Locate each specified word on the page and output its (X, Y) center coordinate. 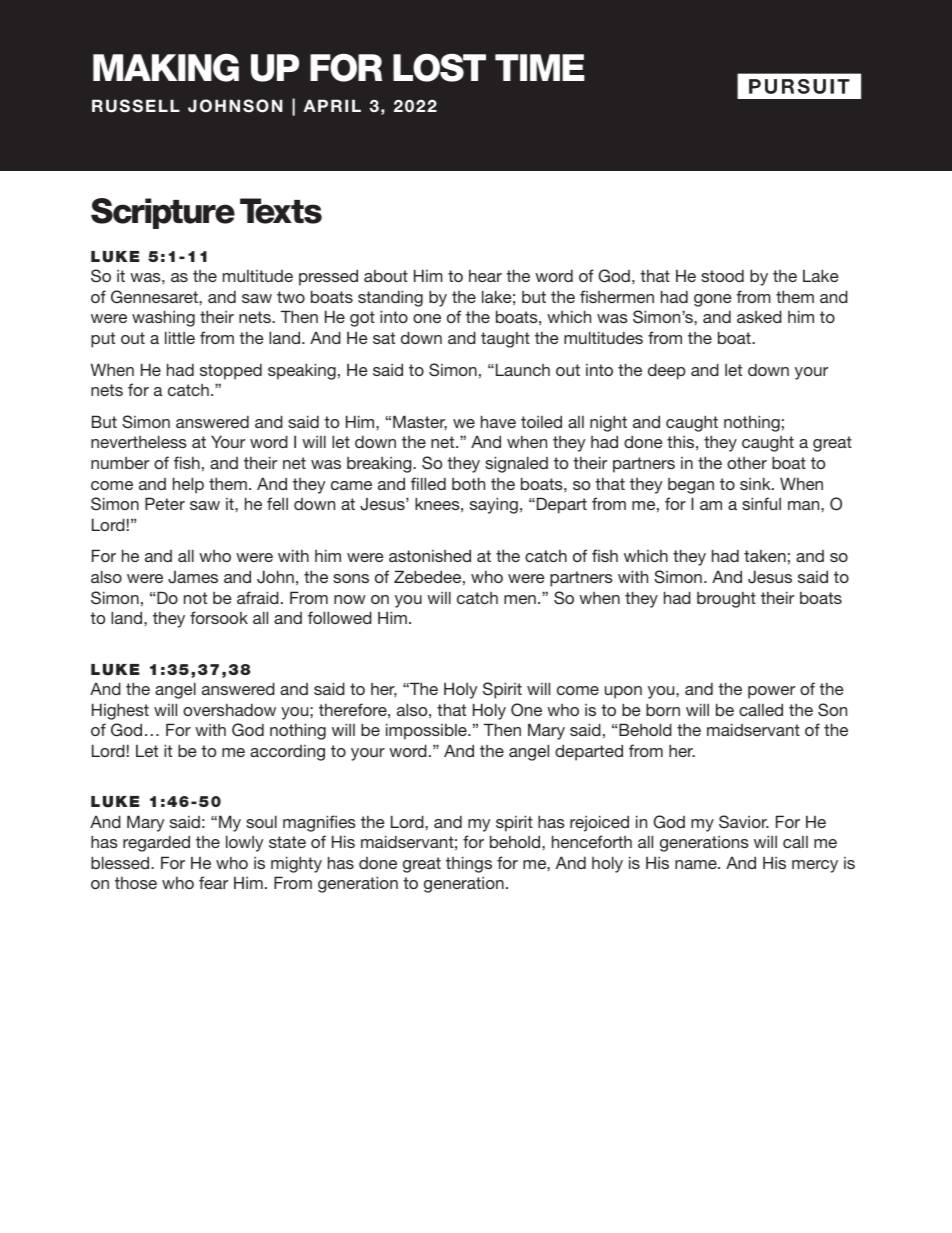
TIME (540, 67)
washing (163, 318)
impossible (427, 731)
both (468, 483)
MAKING (166, 68)
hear (485, 276)
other (747, 463)
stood (722, 275)
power (771, 692)
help (188, 485)
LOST (439, 68)
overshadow (229, 709)
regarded (156, 843)
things (469, 864)
